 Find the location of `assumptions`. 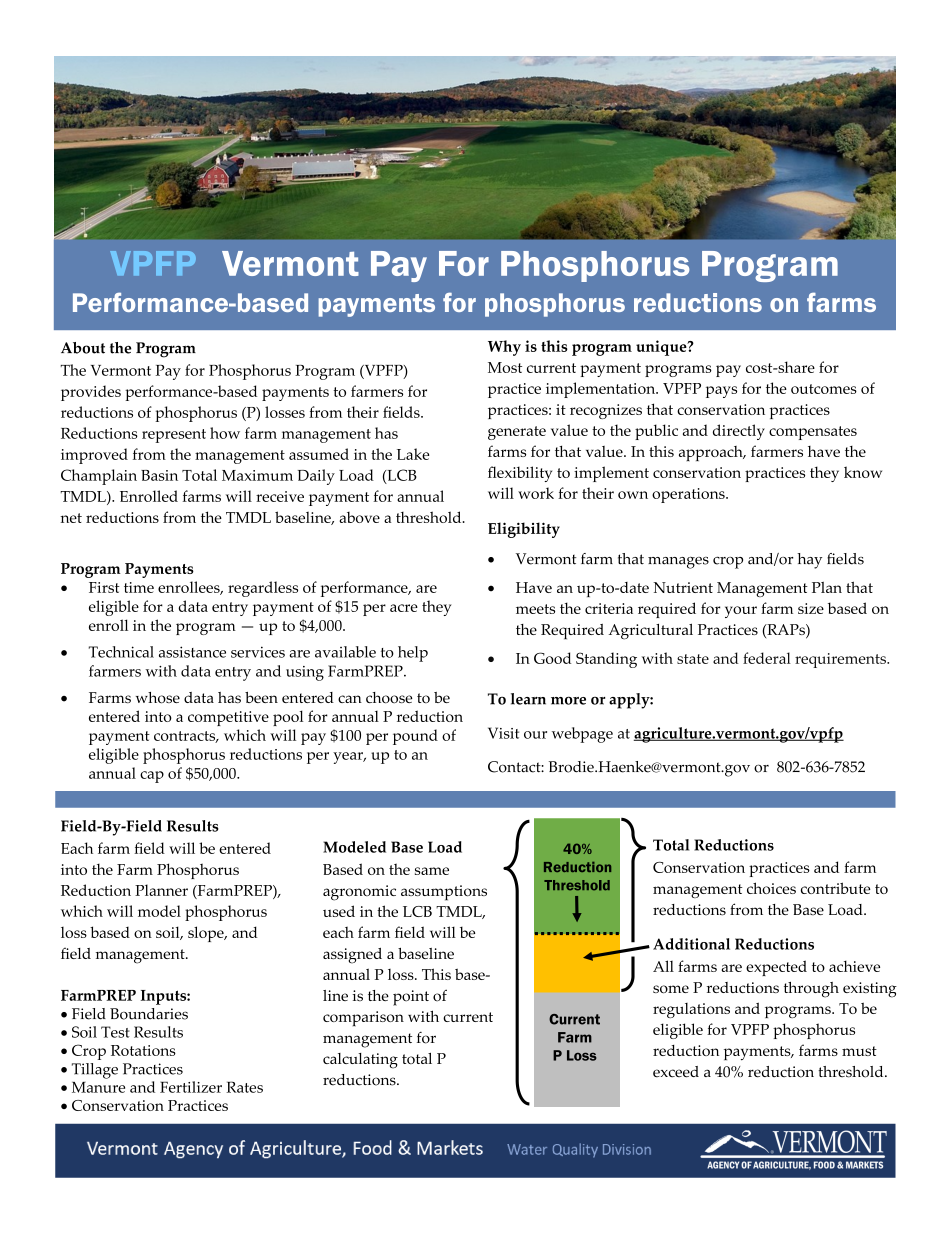

assumptions is located at coordinates (444, 893).
